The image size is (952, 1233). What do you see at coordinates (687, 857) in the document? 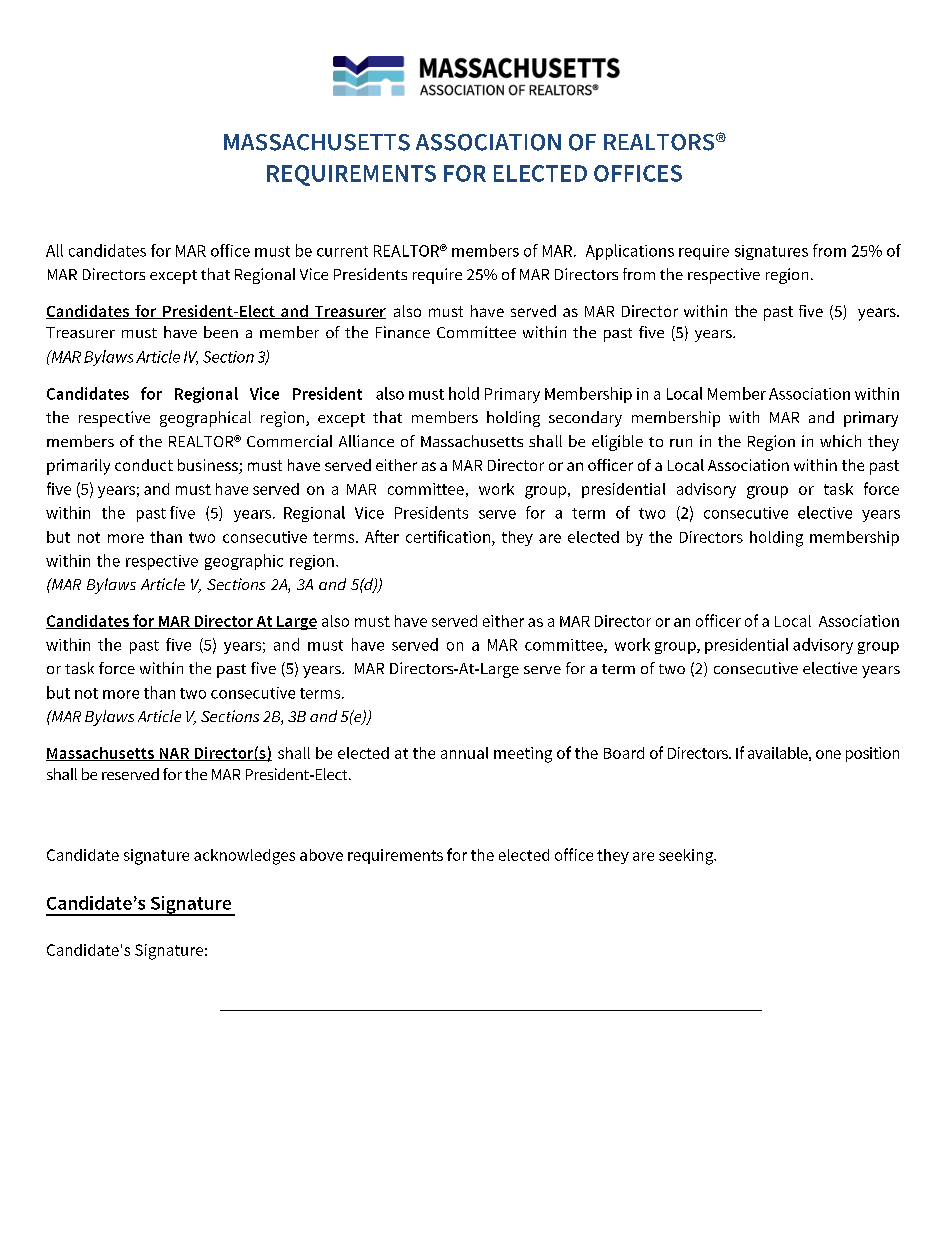
I see `seeking` at bounding box center [687, 857].
